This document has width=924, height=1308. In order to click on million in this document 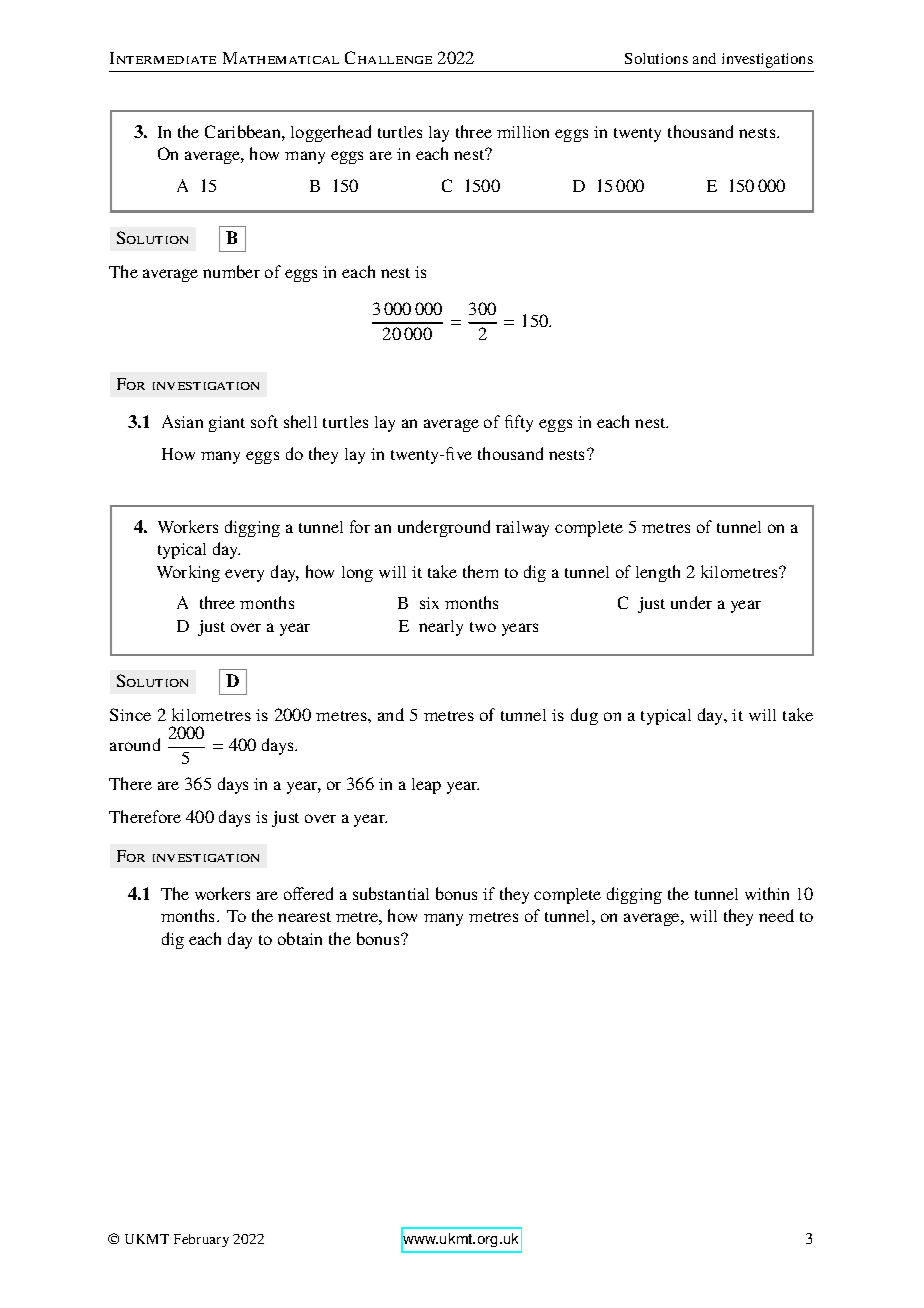, I will do `click(523, 132)`.
